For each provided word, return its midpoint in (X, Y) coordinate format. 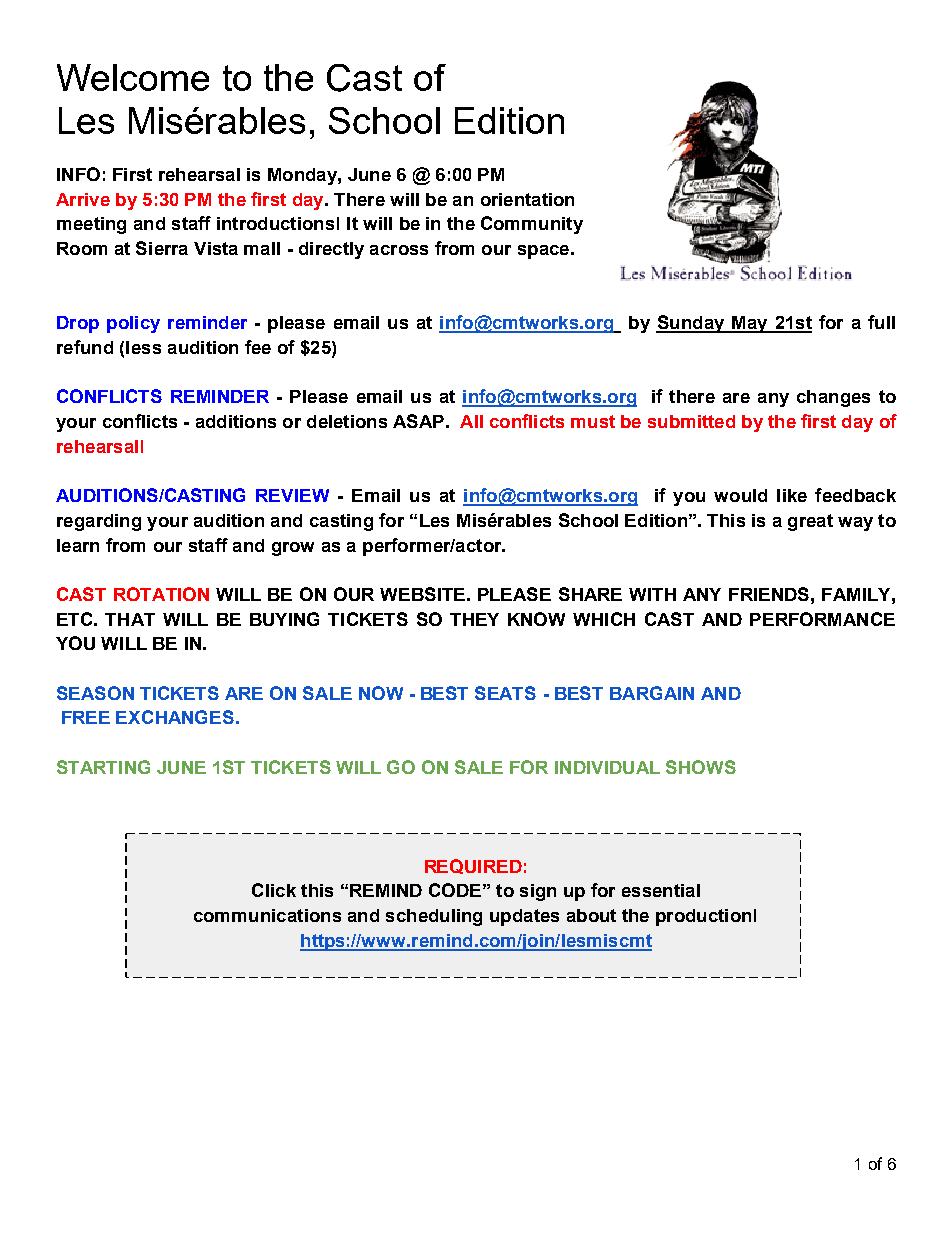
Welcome (133, 77)
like (792, 495)
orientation (527, 199)
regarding (99, 522)
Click (274, 890)
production (703, 917)
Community (532, 225)
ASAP (418, 421)
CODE (455, 890)
